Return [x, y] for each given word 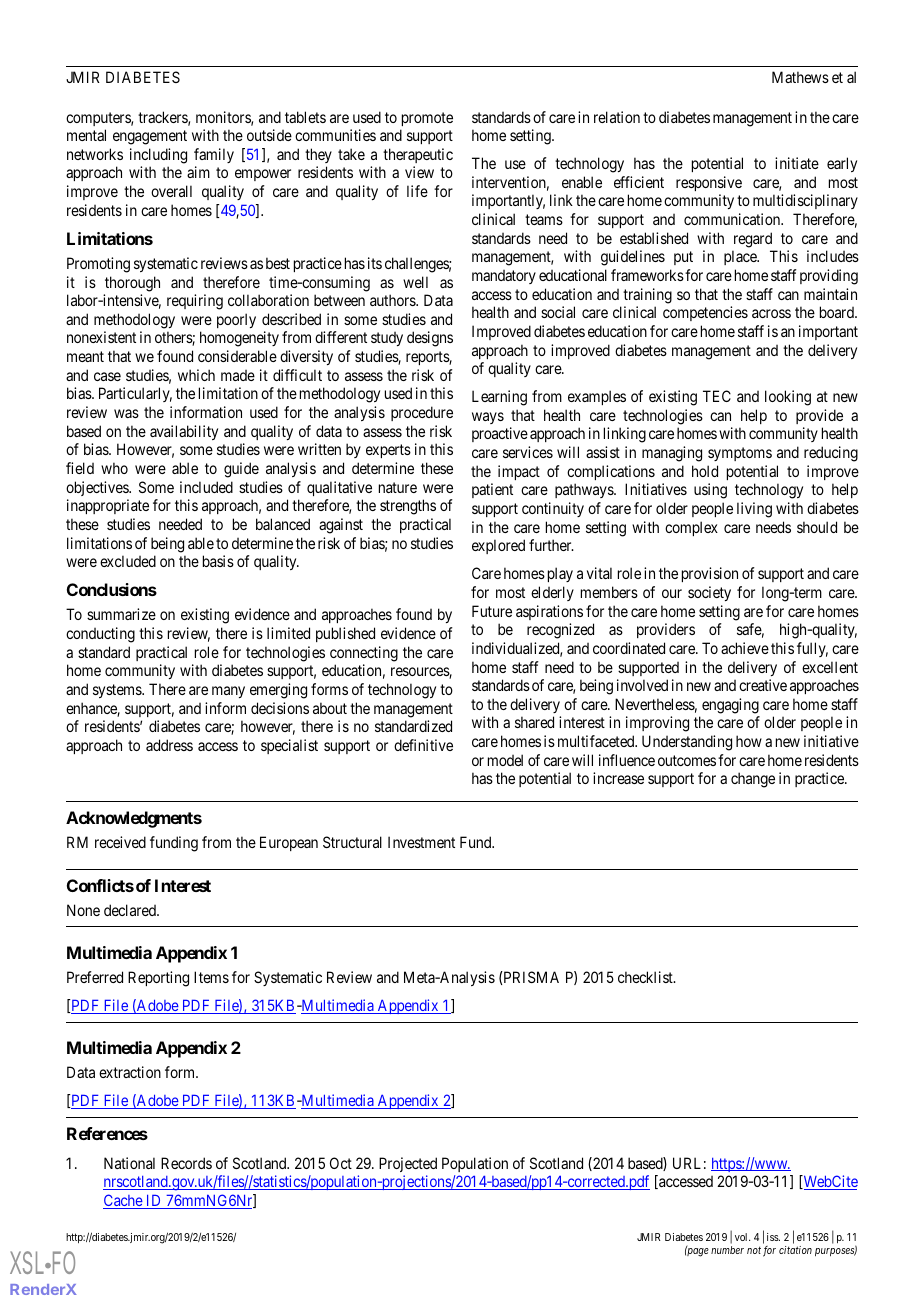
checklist [646, 977]
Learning [499, 398]
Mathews [800, 77]
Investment [421, 842]
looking [788, 398]
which [196, 375]
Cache [123, 1201]
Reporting [158, 979]
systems [118, 691]
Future [492, 611]
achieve [745, 648]
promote [427, 119]
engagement [150, 137]
